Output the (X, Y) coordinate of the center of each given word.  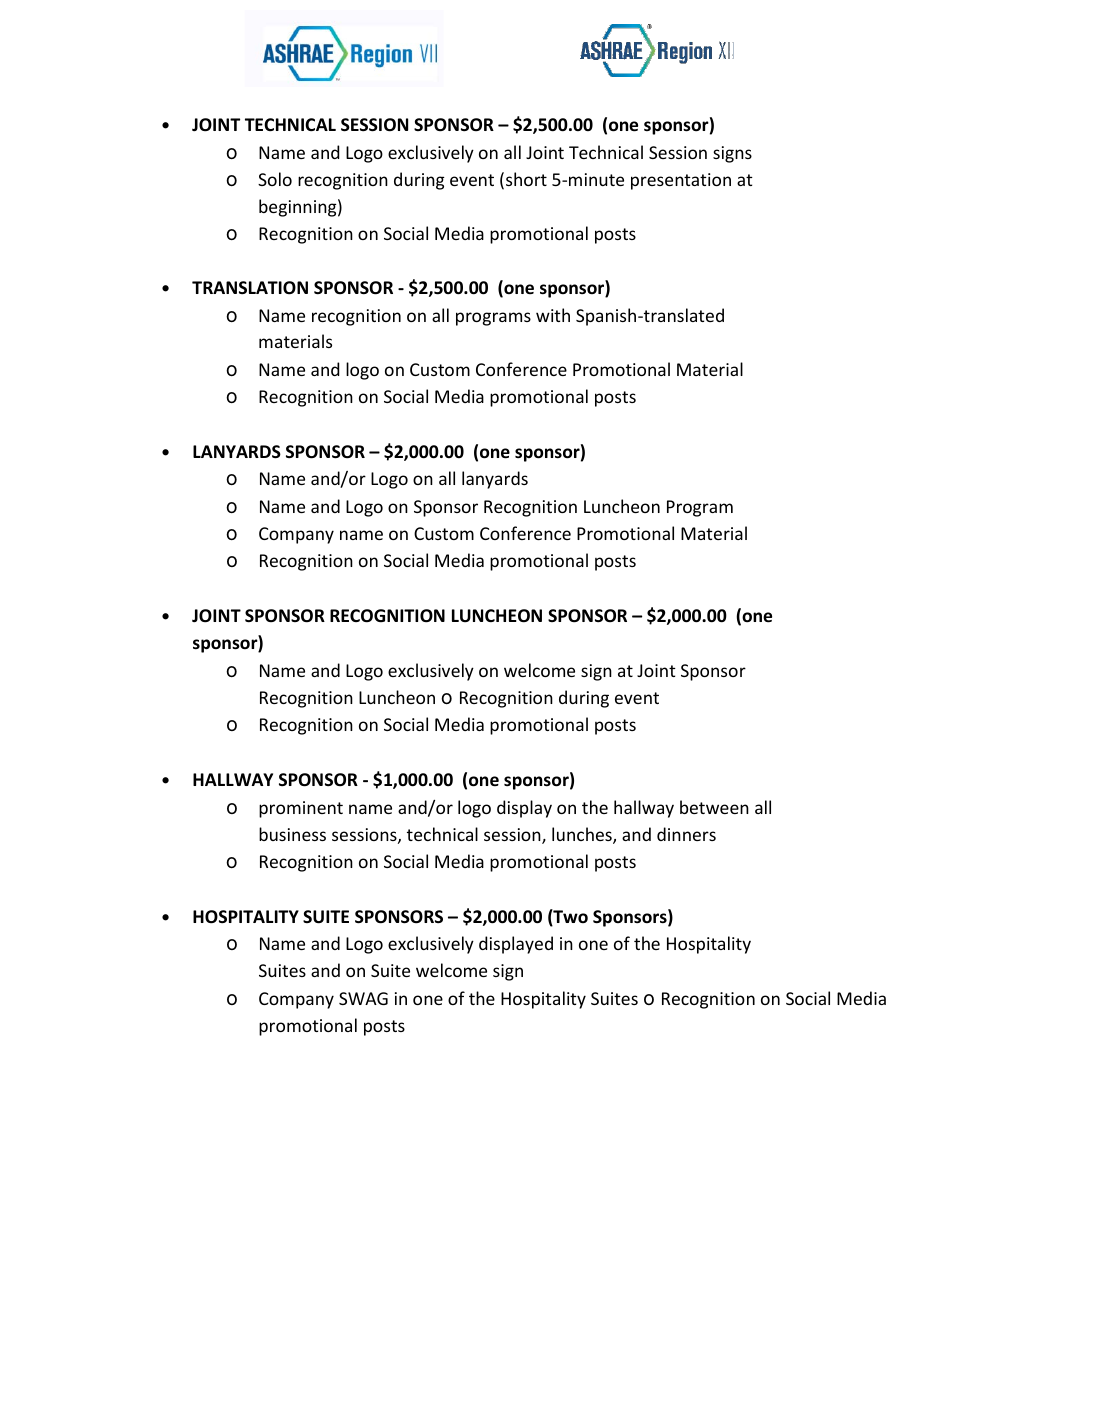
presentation (681, 181)
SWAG (363, 998)
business (292, 834)
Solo (275, 179)
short (526, 179)
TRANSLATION (250, 288)
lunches (583, 835)
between (714, 807)
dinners (686, 834)
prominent (301, 809)
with (553, 315)
